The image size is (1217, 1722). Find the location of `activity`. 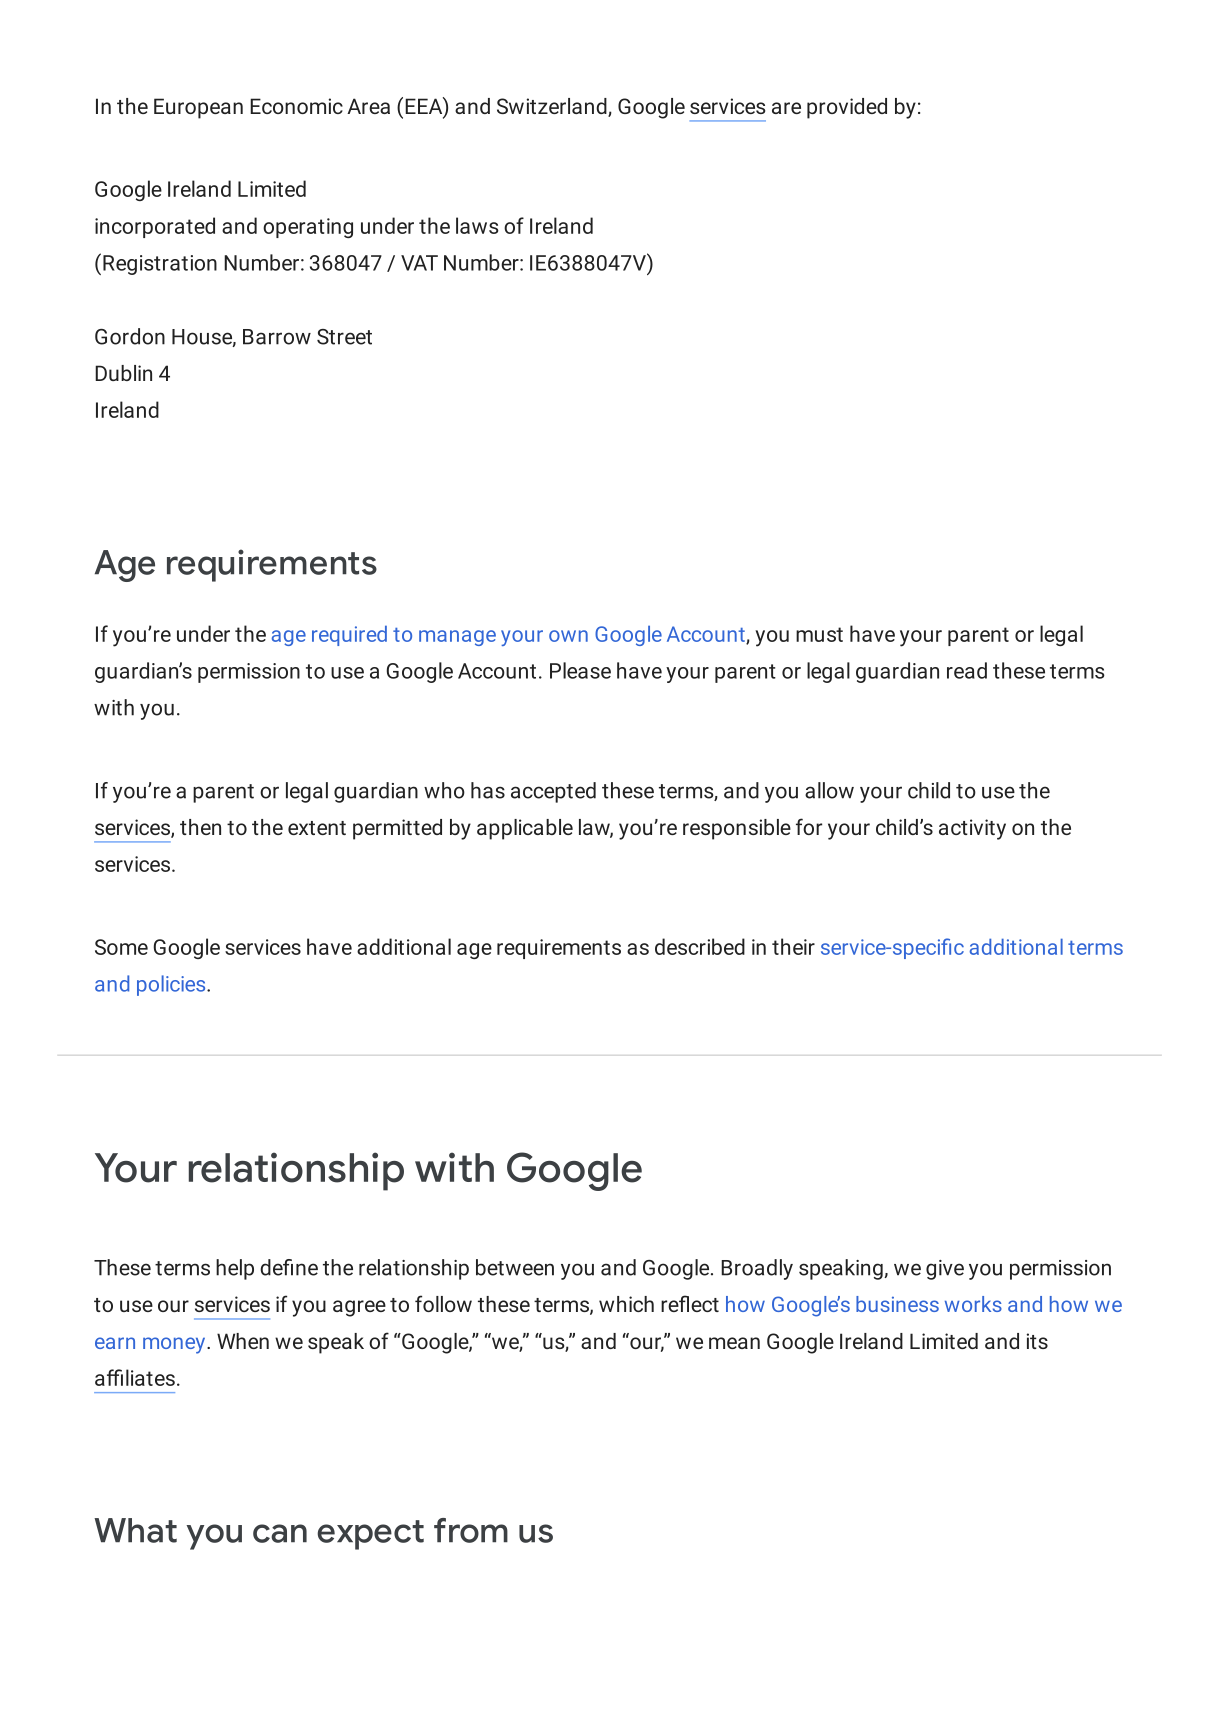

activity is located at coordinates (972, 829).
